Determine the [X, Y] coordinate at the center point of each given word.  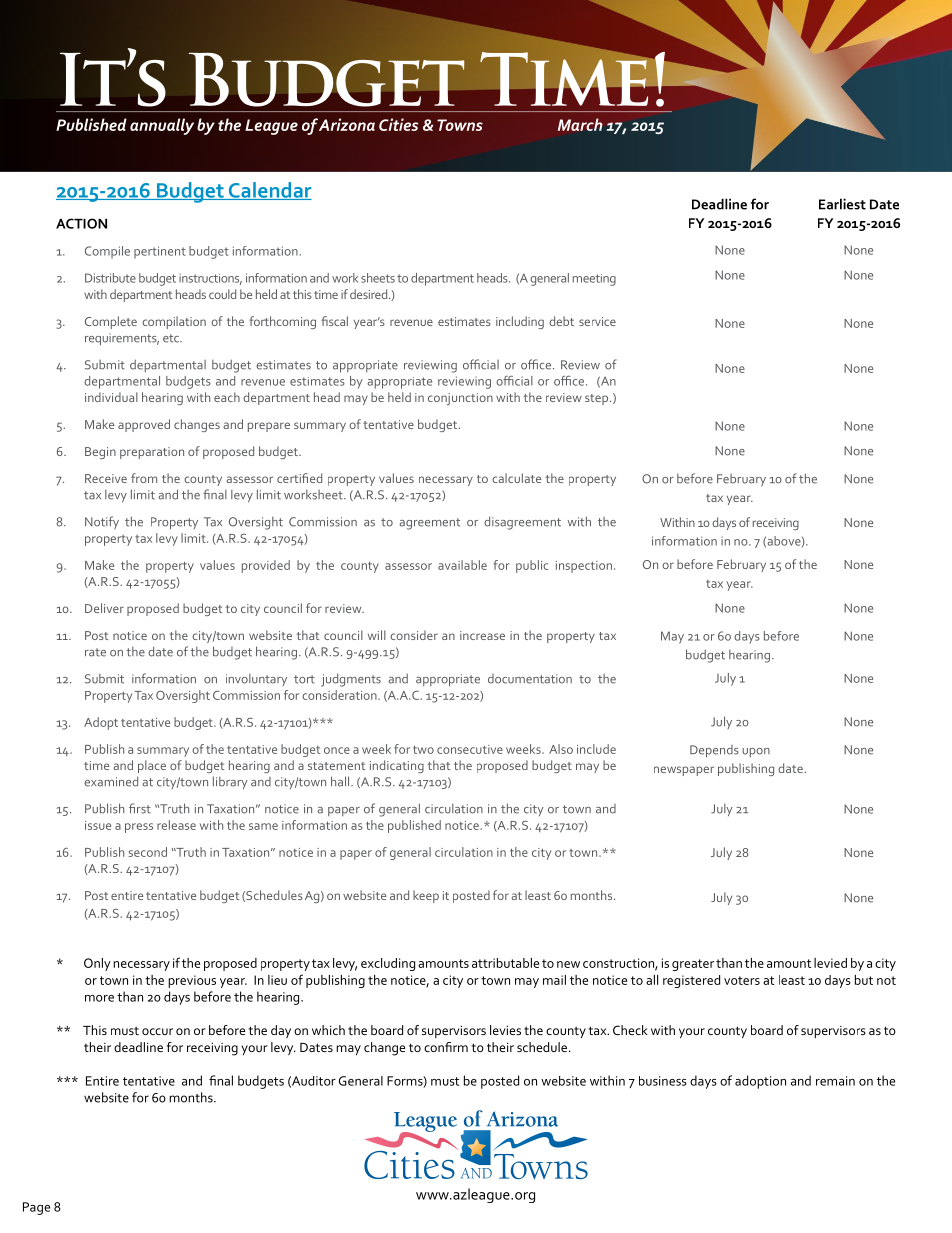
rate [95, 652]
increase [482, 635]
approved [144, 425]
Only [97, 964]
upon [756, 752]
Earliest [842, 204]
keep [426, 896]
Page [36, 1208]
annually [162, 126]
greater [693, 965]
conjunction [460, 399]
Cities [398, 124]
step [598, 399]
